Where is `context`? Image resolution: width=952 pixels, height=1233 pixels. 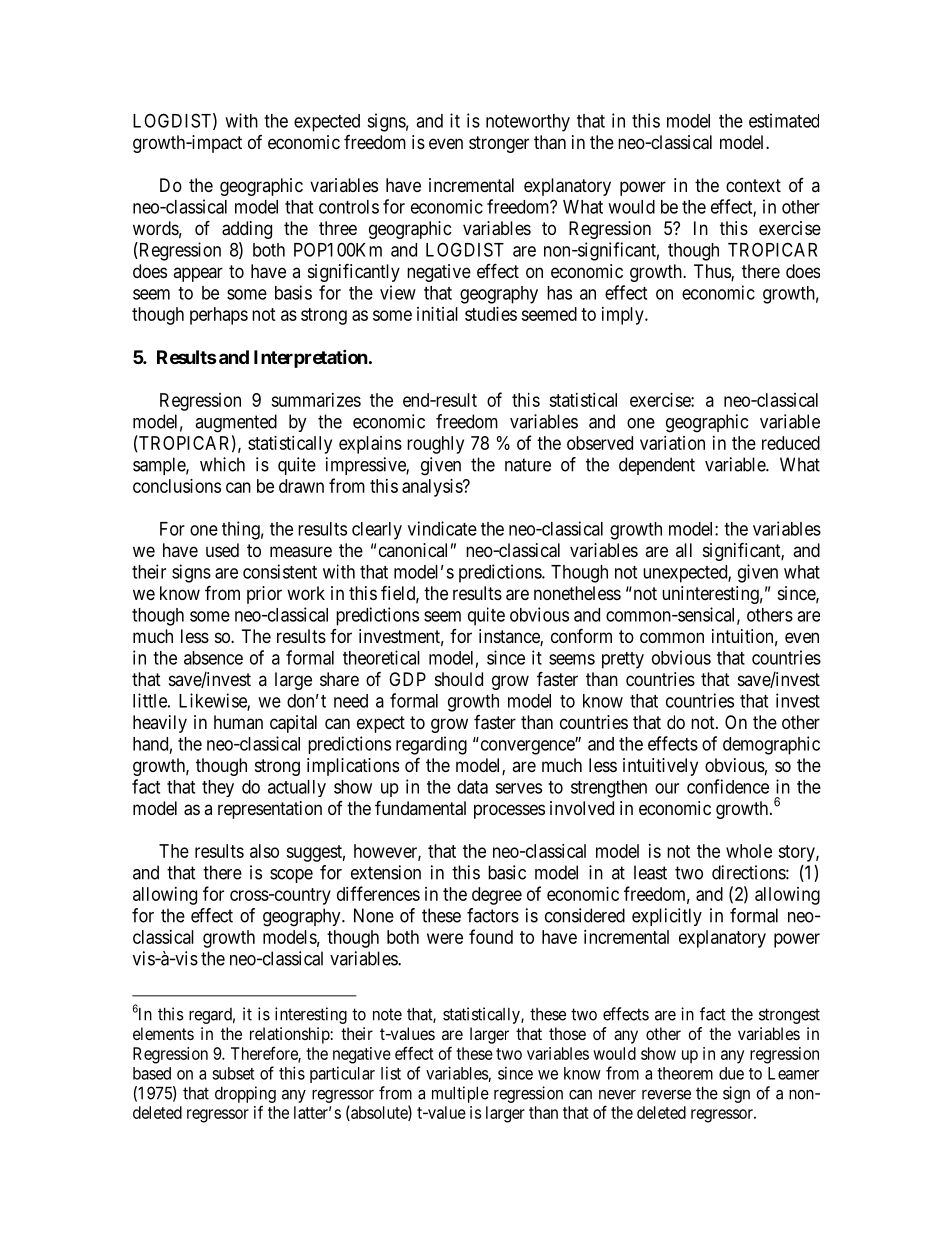 context is located at coordinates (753, 185).
